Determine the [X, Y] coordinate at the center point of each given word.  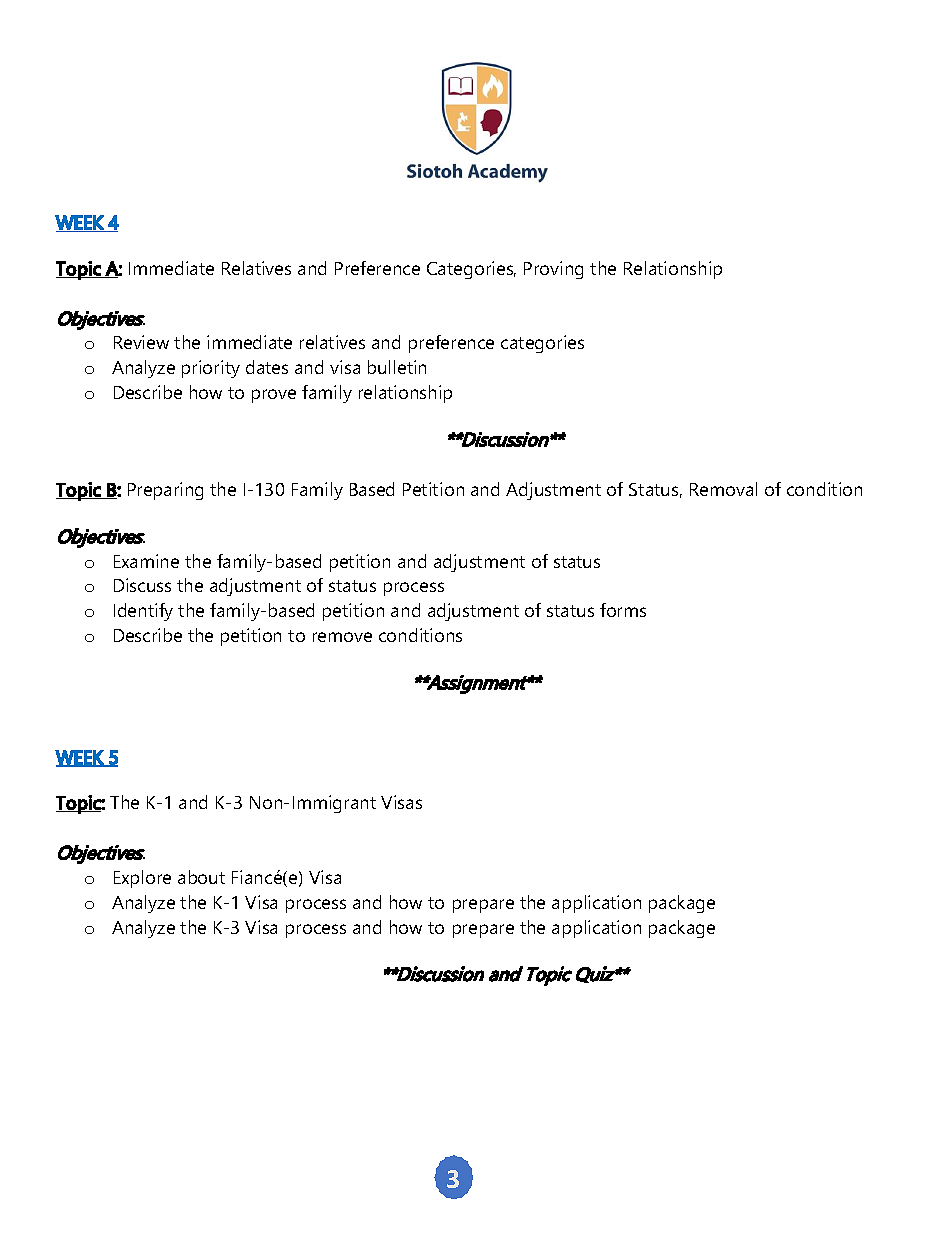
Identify [143, 612]
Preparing [165, 491]
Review [141, 342]
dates [267, 367]
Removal [723, 489]
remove [342, 637]
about [201, 877]
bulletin [397, 367]
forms [623, 610]
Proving [553, 270]
